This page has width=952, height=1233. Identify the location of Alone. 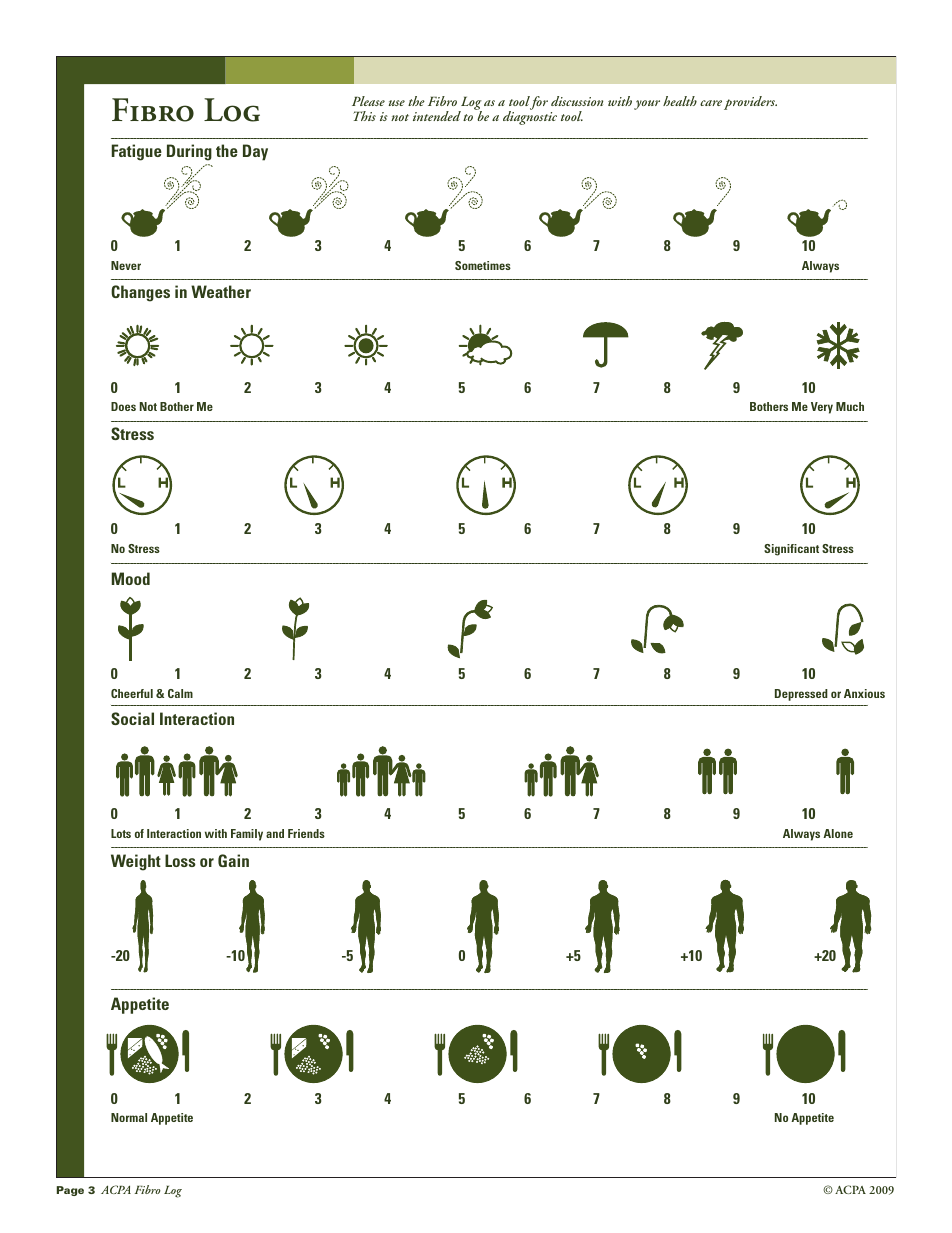
(838, 833).
